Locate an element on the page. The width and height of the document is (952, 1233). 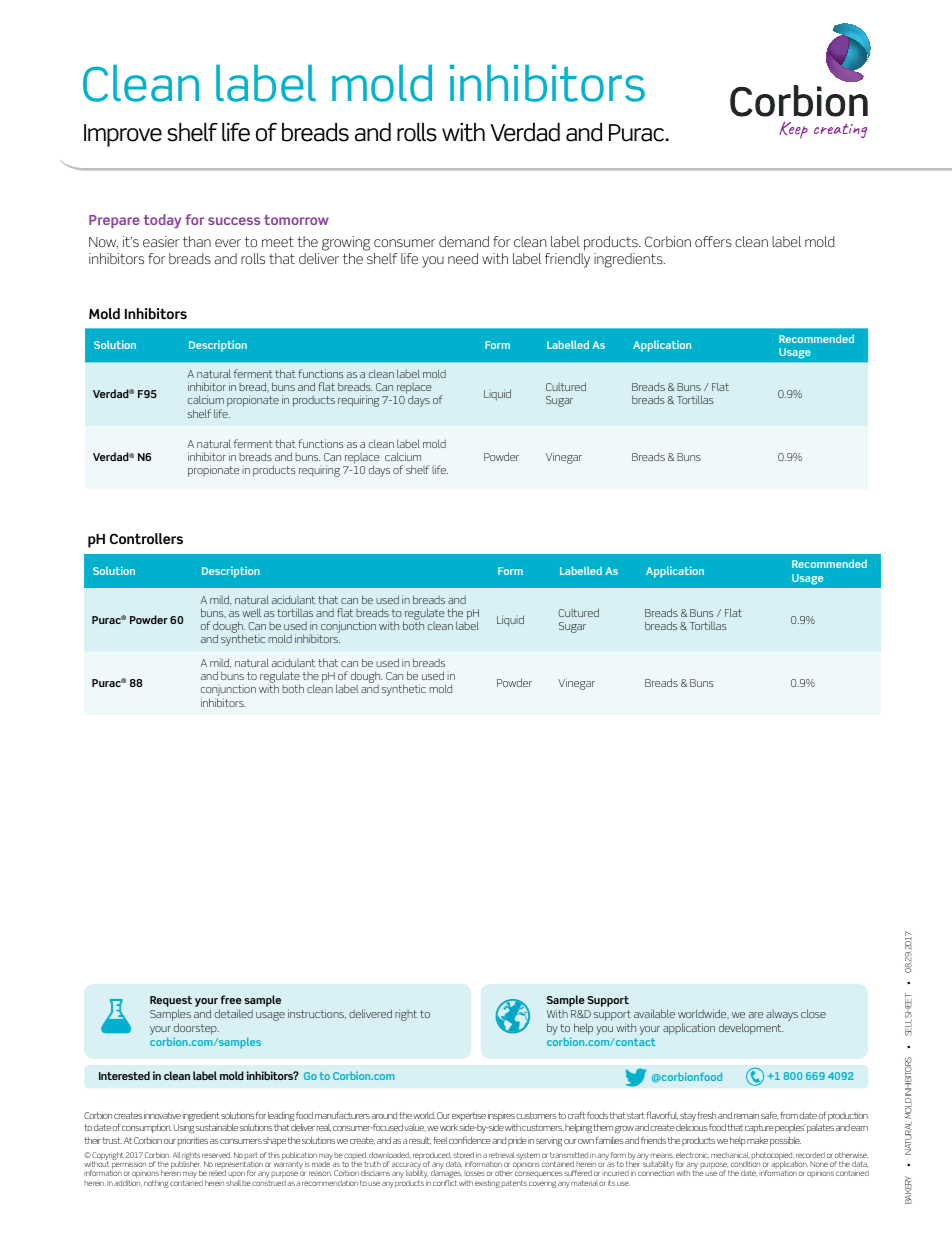
priorities is located at coordinates (193, 1141).
